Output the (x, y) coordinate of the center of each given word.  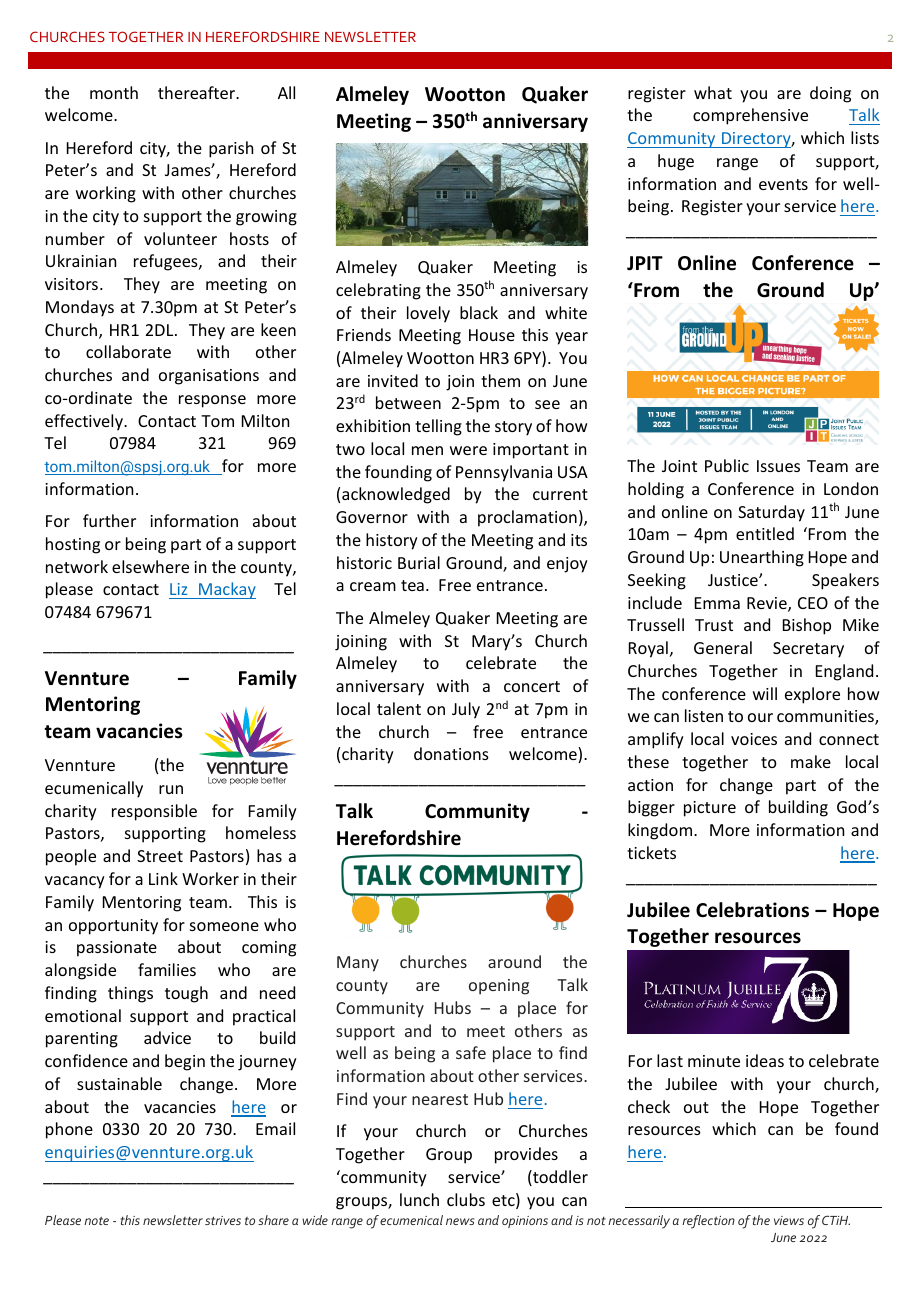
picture (710, 809)
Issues (778, 466)
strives (223, 1220)
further (109, 520)
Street (160, 856)
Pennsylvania (504, 473)
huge (676, 162)
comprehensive (750, 116)
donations (451, 753)
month (114, 92)
